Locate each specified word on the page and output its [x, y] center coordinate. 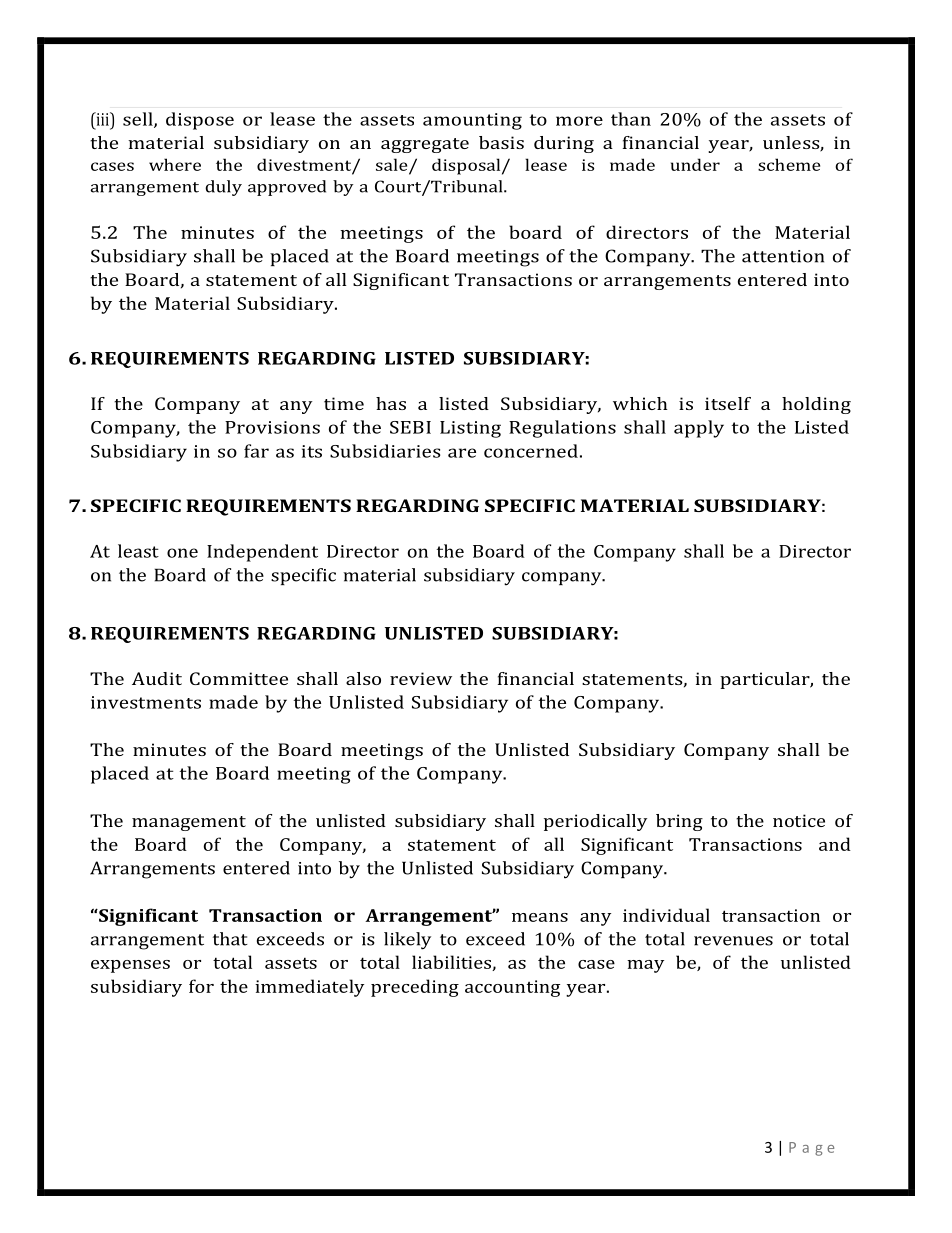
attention [783, 256]
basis [501, 142]
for [201, 986]
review [421, 678]
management [189, 823]
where [175, 164]
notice [799, 820]
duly [223, 188]
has [391, 403]
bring [679, 822]
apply [699, 429]
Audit [157, 678]
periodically [595, 822]
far [256, 451]
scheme [789, 164]
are [462, 453]
